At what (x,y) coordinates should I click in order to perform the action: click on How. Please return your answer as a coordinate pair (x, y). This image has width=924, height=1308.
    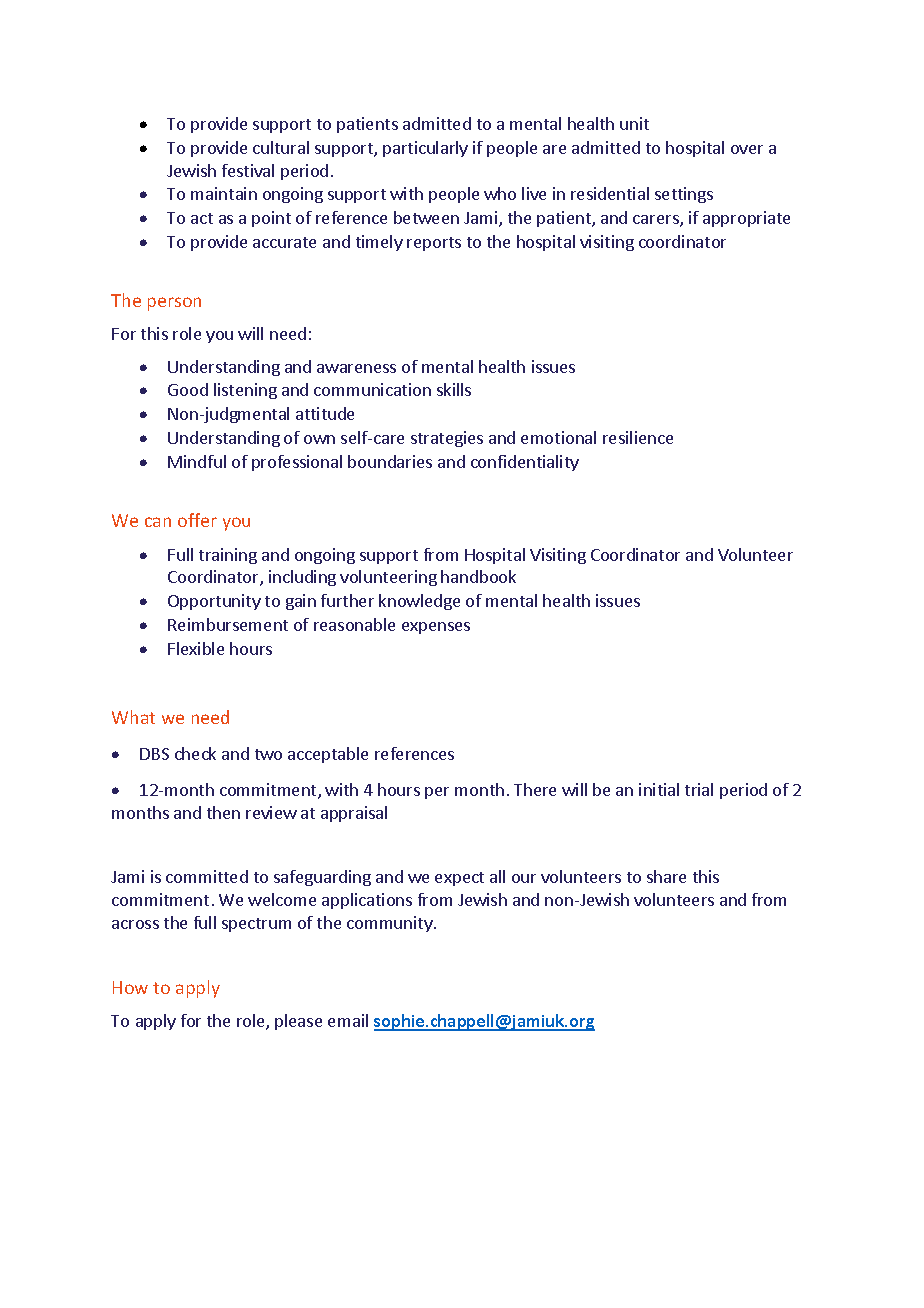
    Looking at the image, I should click on (130, 987).
